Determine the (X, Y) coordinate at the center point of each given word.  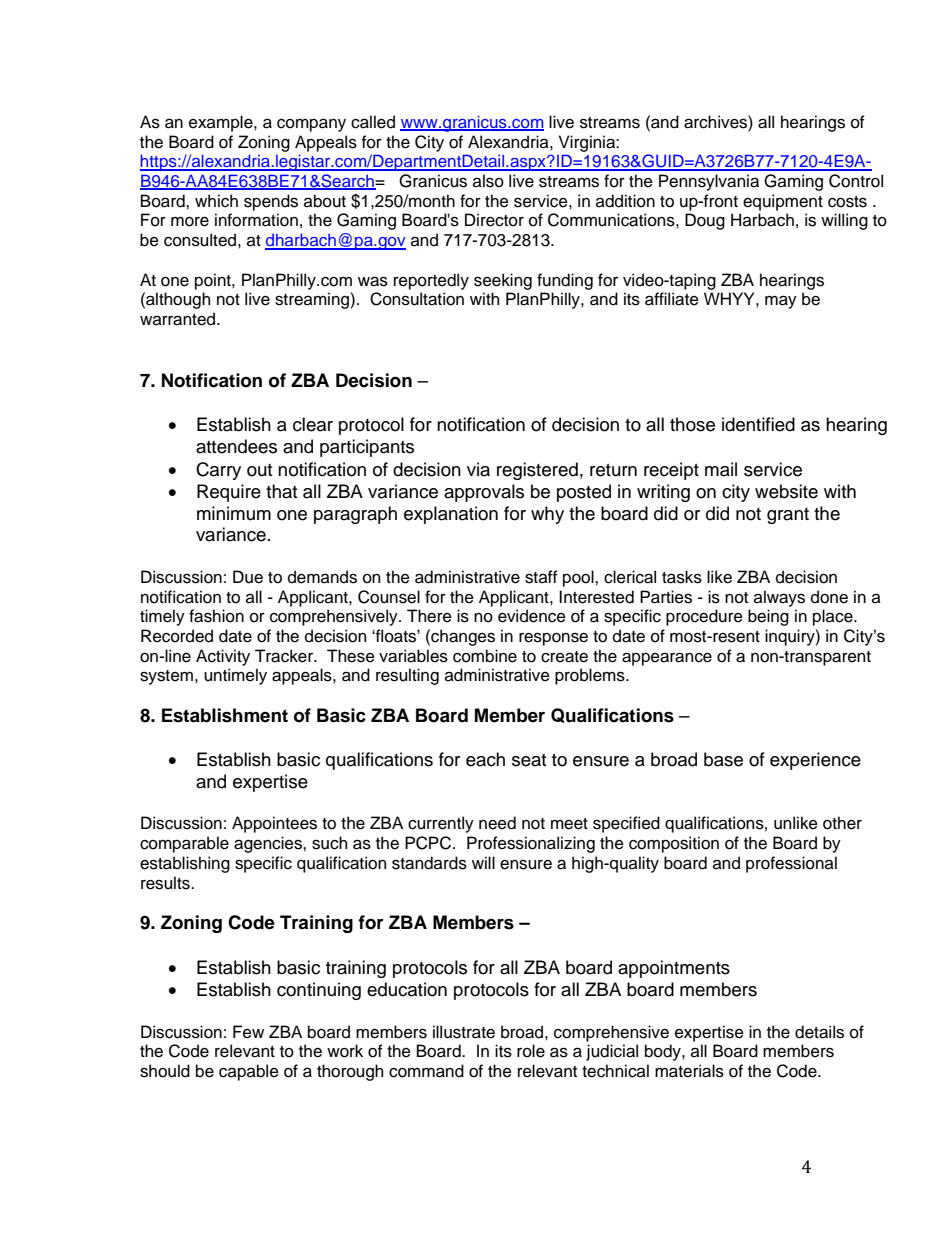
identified (758, 424)
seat (529, 760)
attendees (236, 446)
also (488, 181)
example (222, 123)
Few (248, 1032)
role (531, 1051)
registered (537, 471)
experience (815, 761)
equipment (783, 202)
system (168, 677)
